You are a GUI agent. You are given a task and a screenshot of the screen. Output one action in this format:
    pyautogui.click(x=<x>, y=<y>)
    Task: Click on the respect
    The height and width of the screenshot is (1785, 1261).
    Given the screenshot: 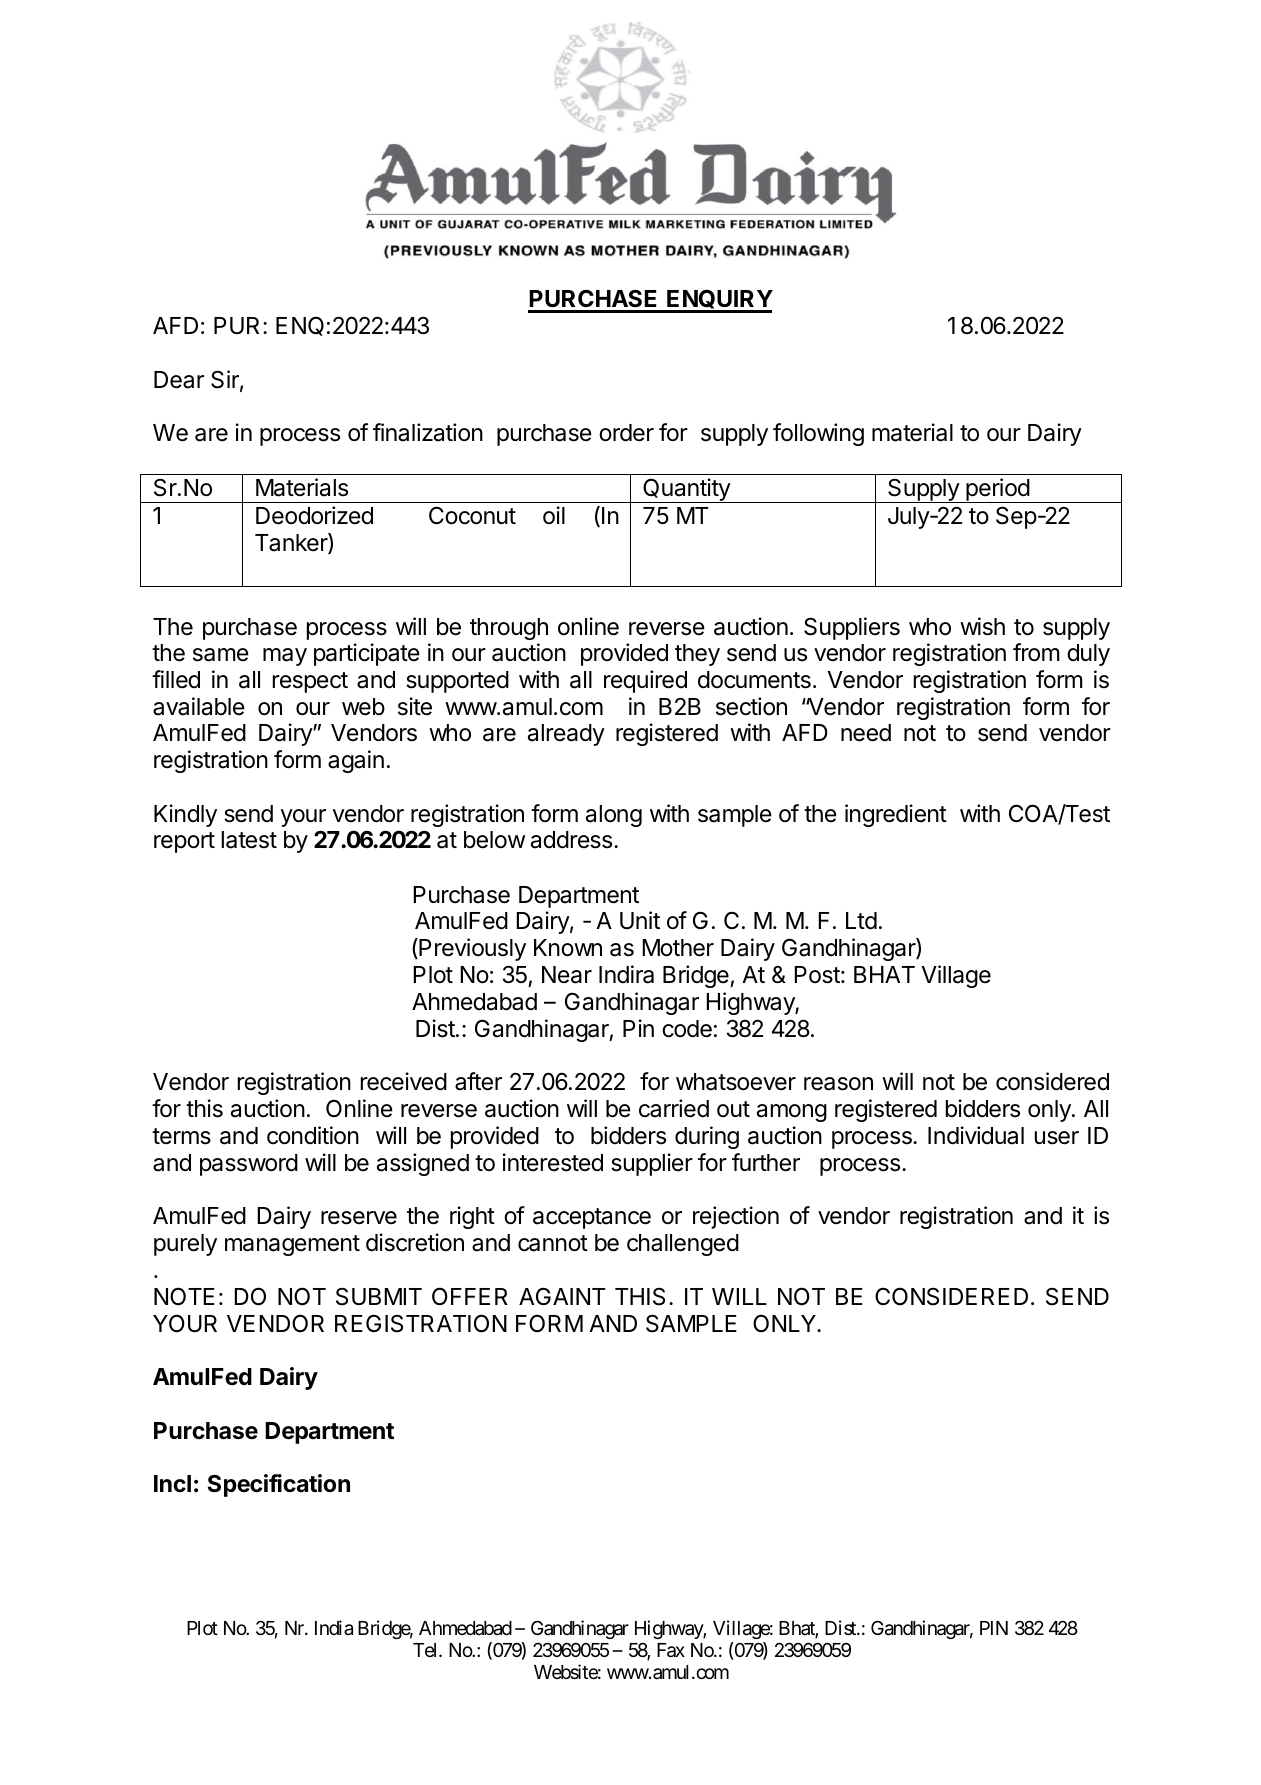 What is the action you would take?
    pyautogui.click(x=310, y=682)
